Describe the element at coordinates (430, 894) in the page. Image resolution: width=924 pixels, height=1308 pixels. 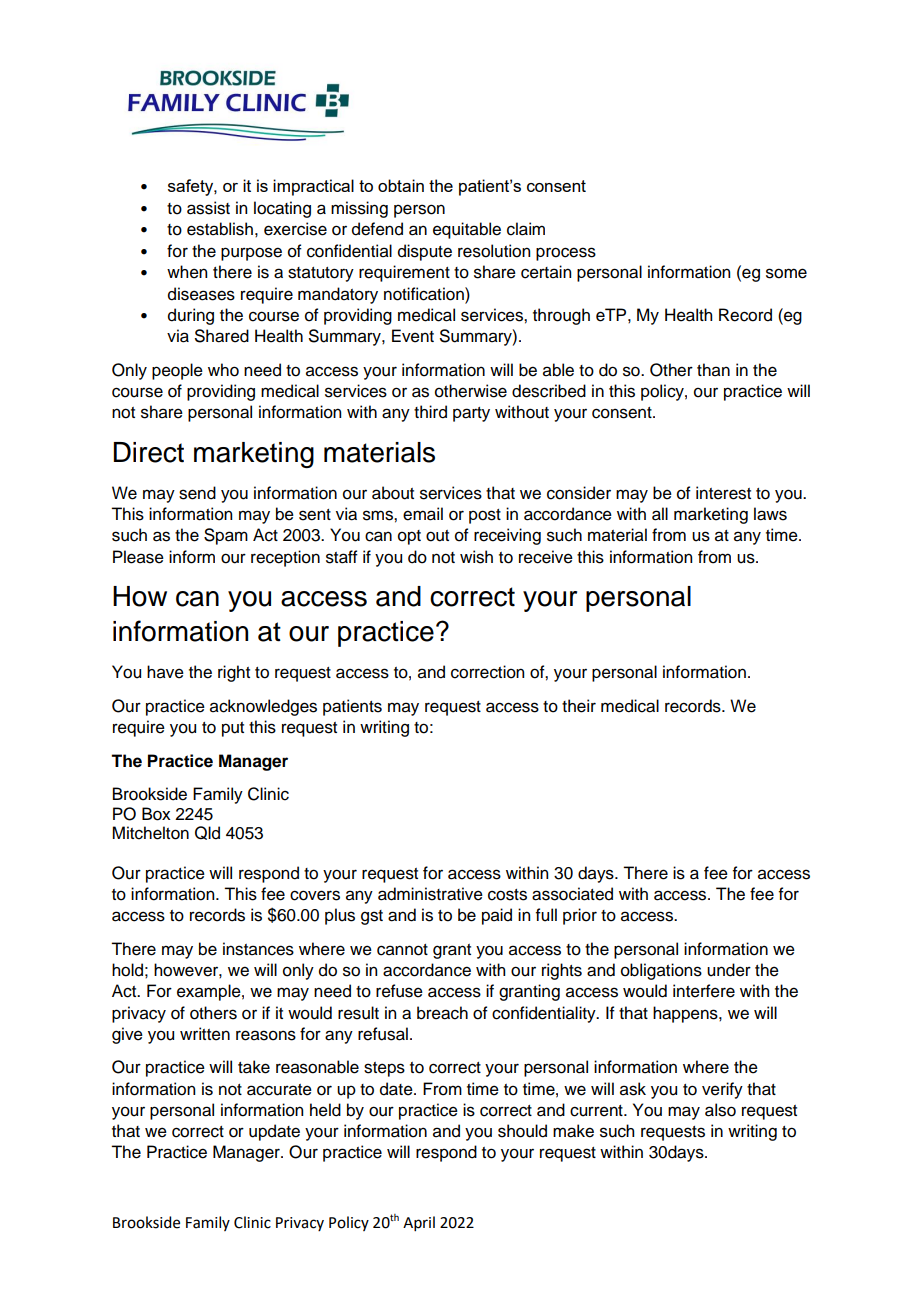
I see `administrative` at that location.
